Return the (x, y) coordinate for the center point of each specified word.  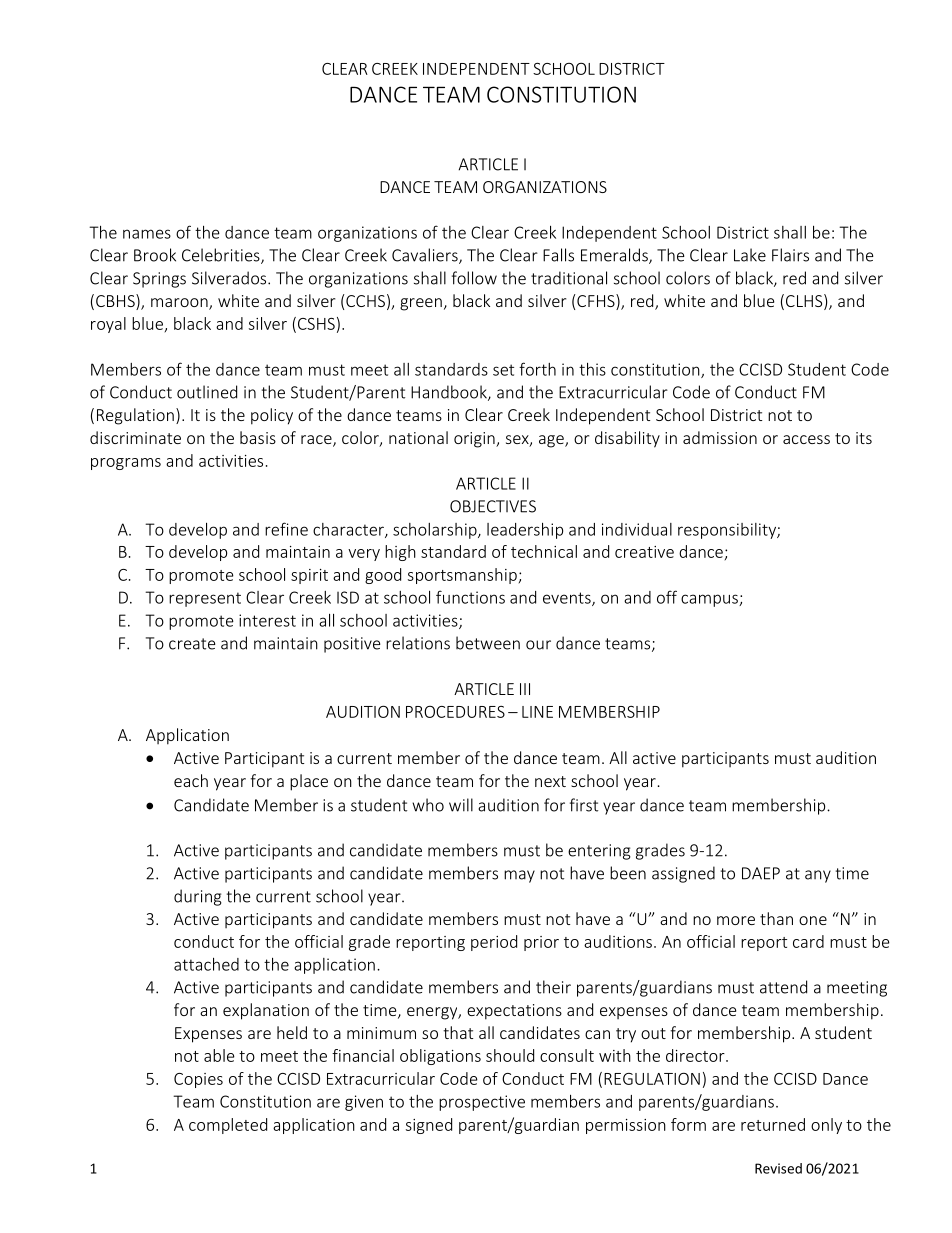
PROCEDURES (455, 712)
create (192, 644)
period (494, 943)
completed (228, 1126)
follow (474, 278)
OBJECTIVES (493, 506)
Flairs (790, 255)
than (776, 918)
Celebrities (222, 256)
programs (126, 464)
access (806, 439)
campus (710, 600)
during (198, 897)
